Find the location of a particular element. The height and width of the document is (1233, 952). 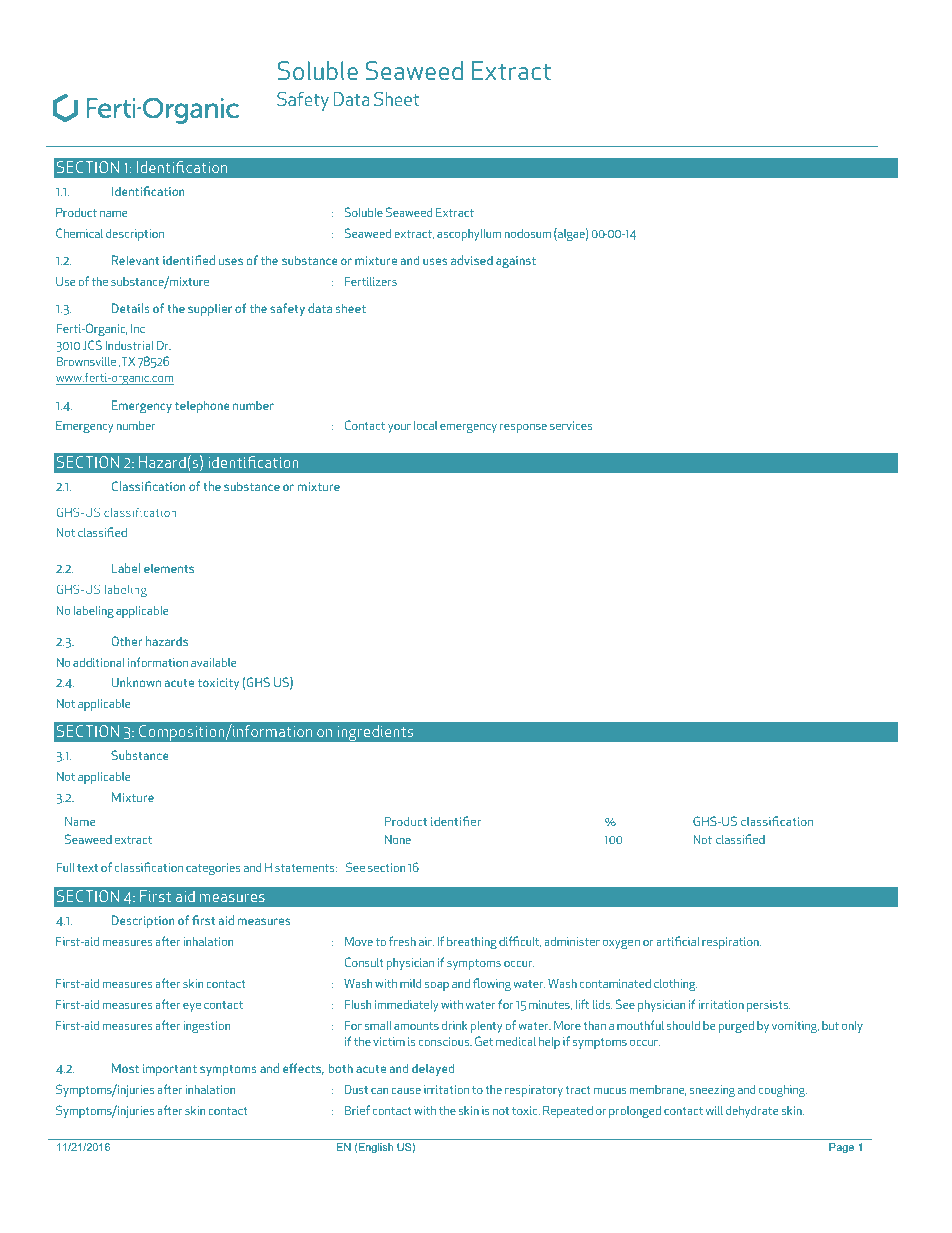

identified is located at coordinates (189, 260).
